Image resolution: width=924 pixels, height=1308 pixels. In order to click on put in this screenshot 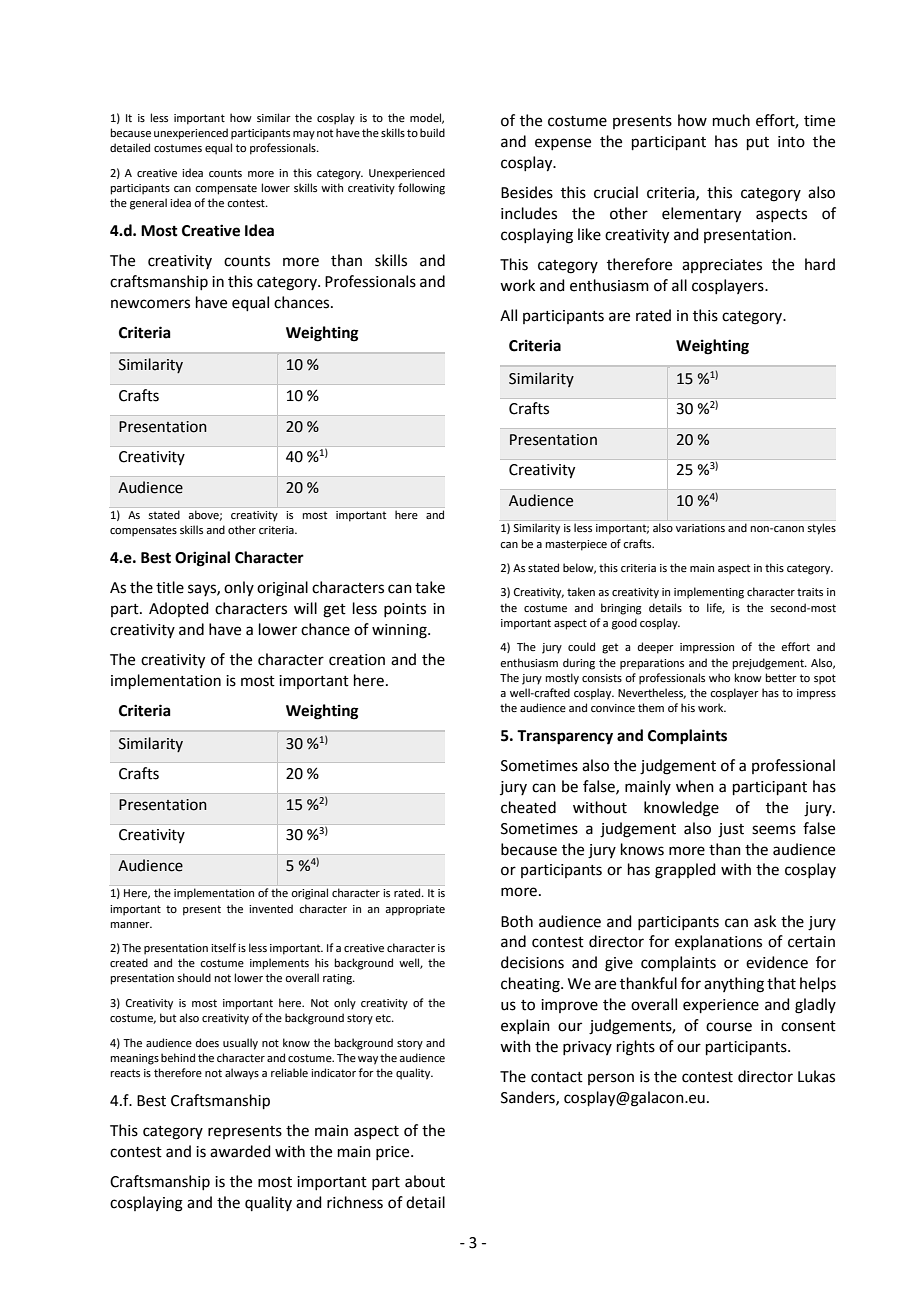, I will do `click(758, 143)`.
